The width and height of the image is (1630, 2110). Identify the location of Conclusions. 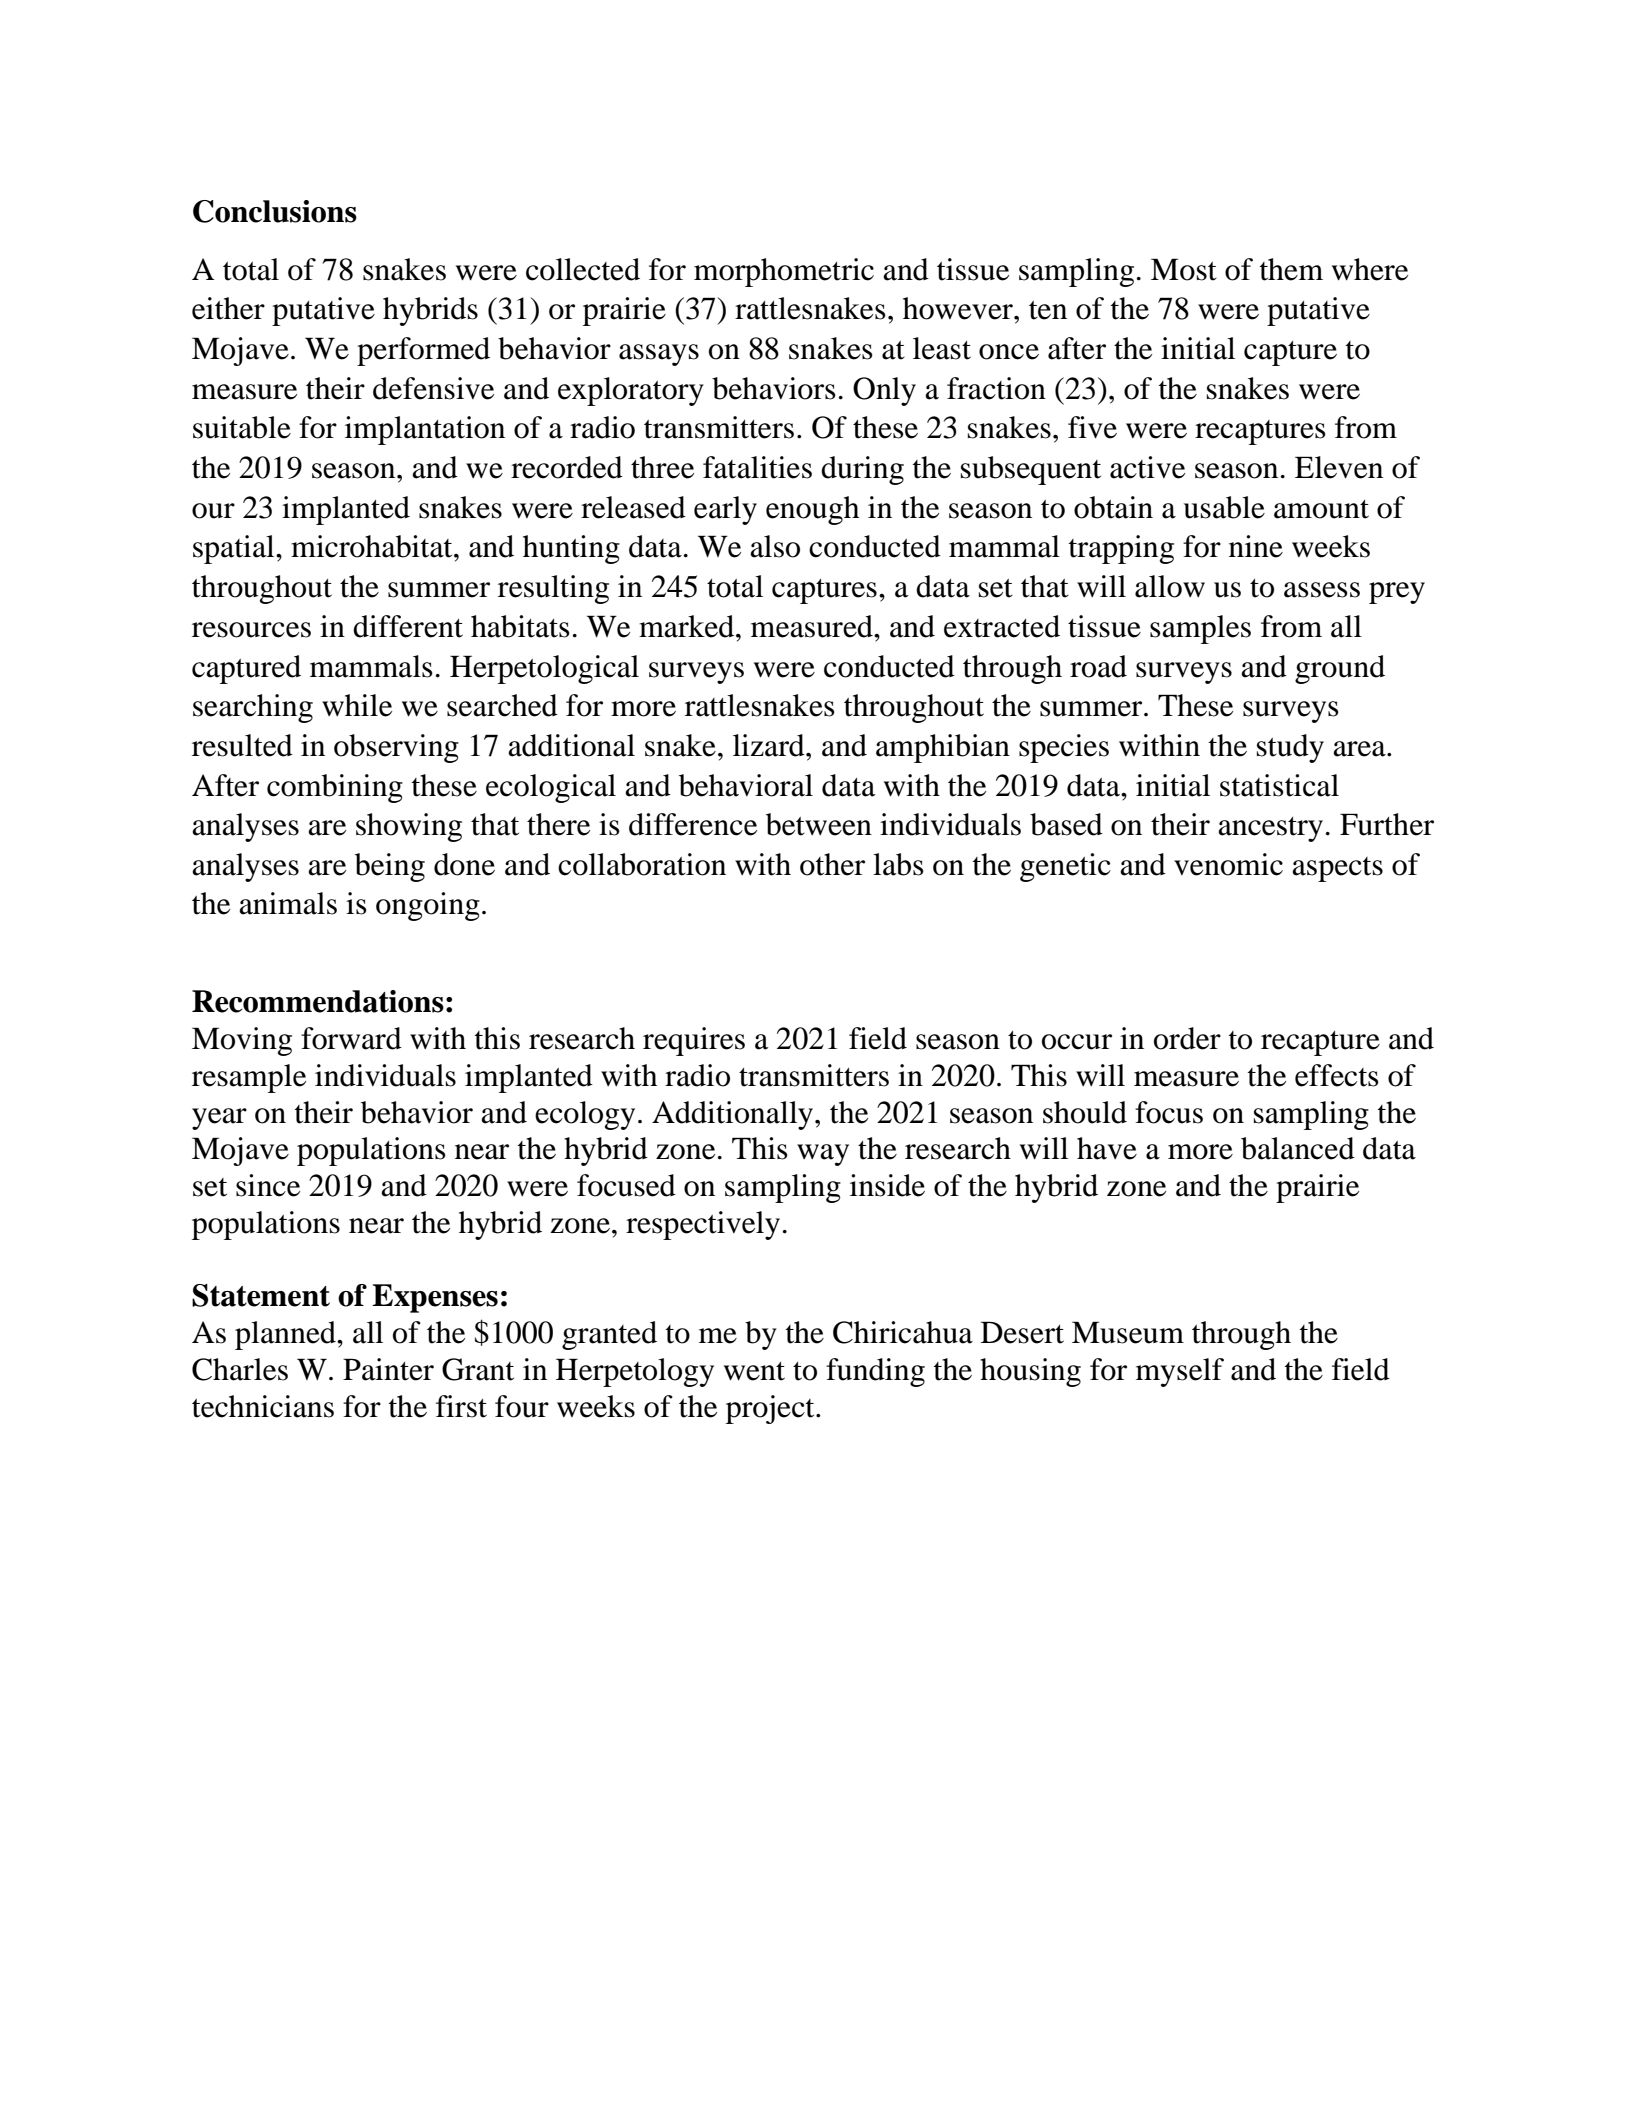
(275, 211).
